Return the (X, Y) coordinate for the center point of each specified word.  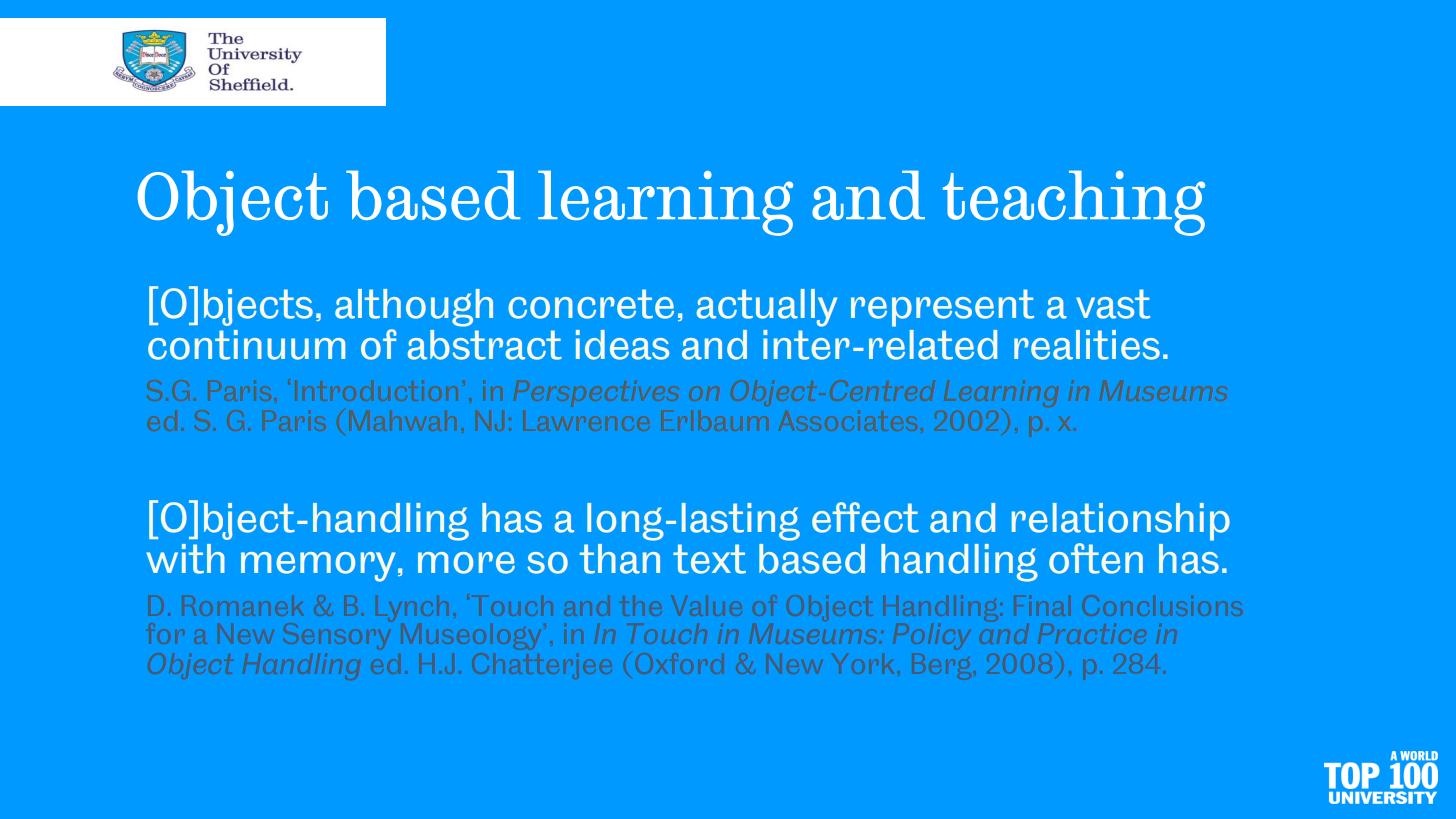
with (186, 559)
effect (865, 517)
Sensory (336, 634)
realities (1087, 345)
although (414, 308)
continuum (246, 345)
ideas (622, 345)
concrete (591, 304)
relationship (1121, 522)
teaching (1074, 203)
